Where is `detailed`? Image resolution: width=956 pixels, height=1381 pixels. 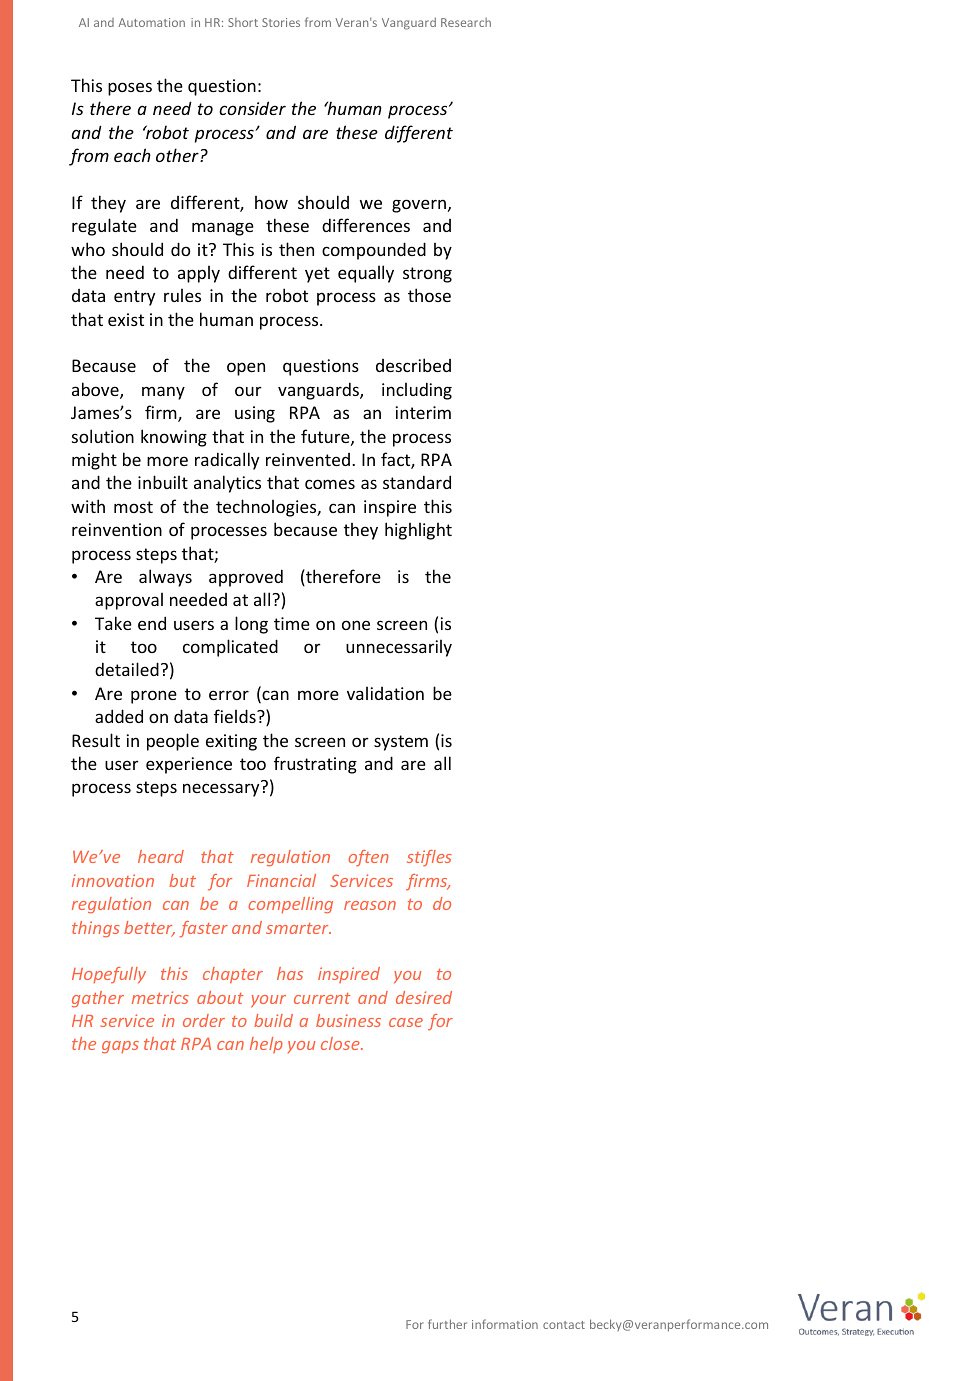 detailed is located at coordinates (127, 669).
